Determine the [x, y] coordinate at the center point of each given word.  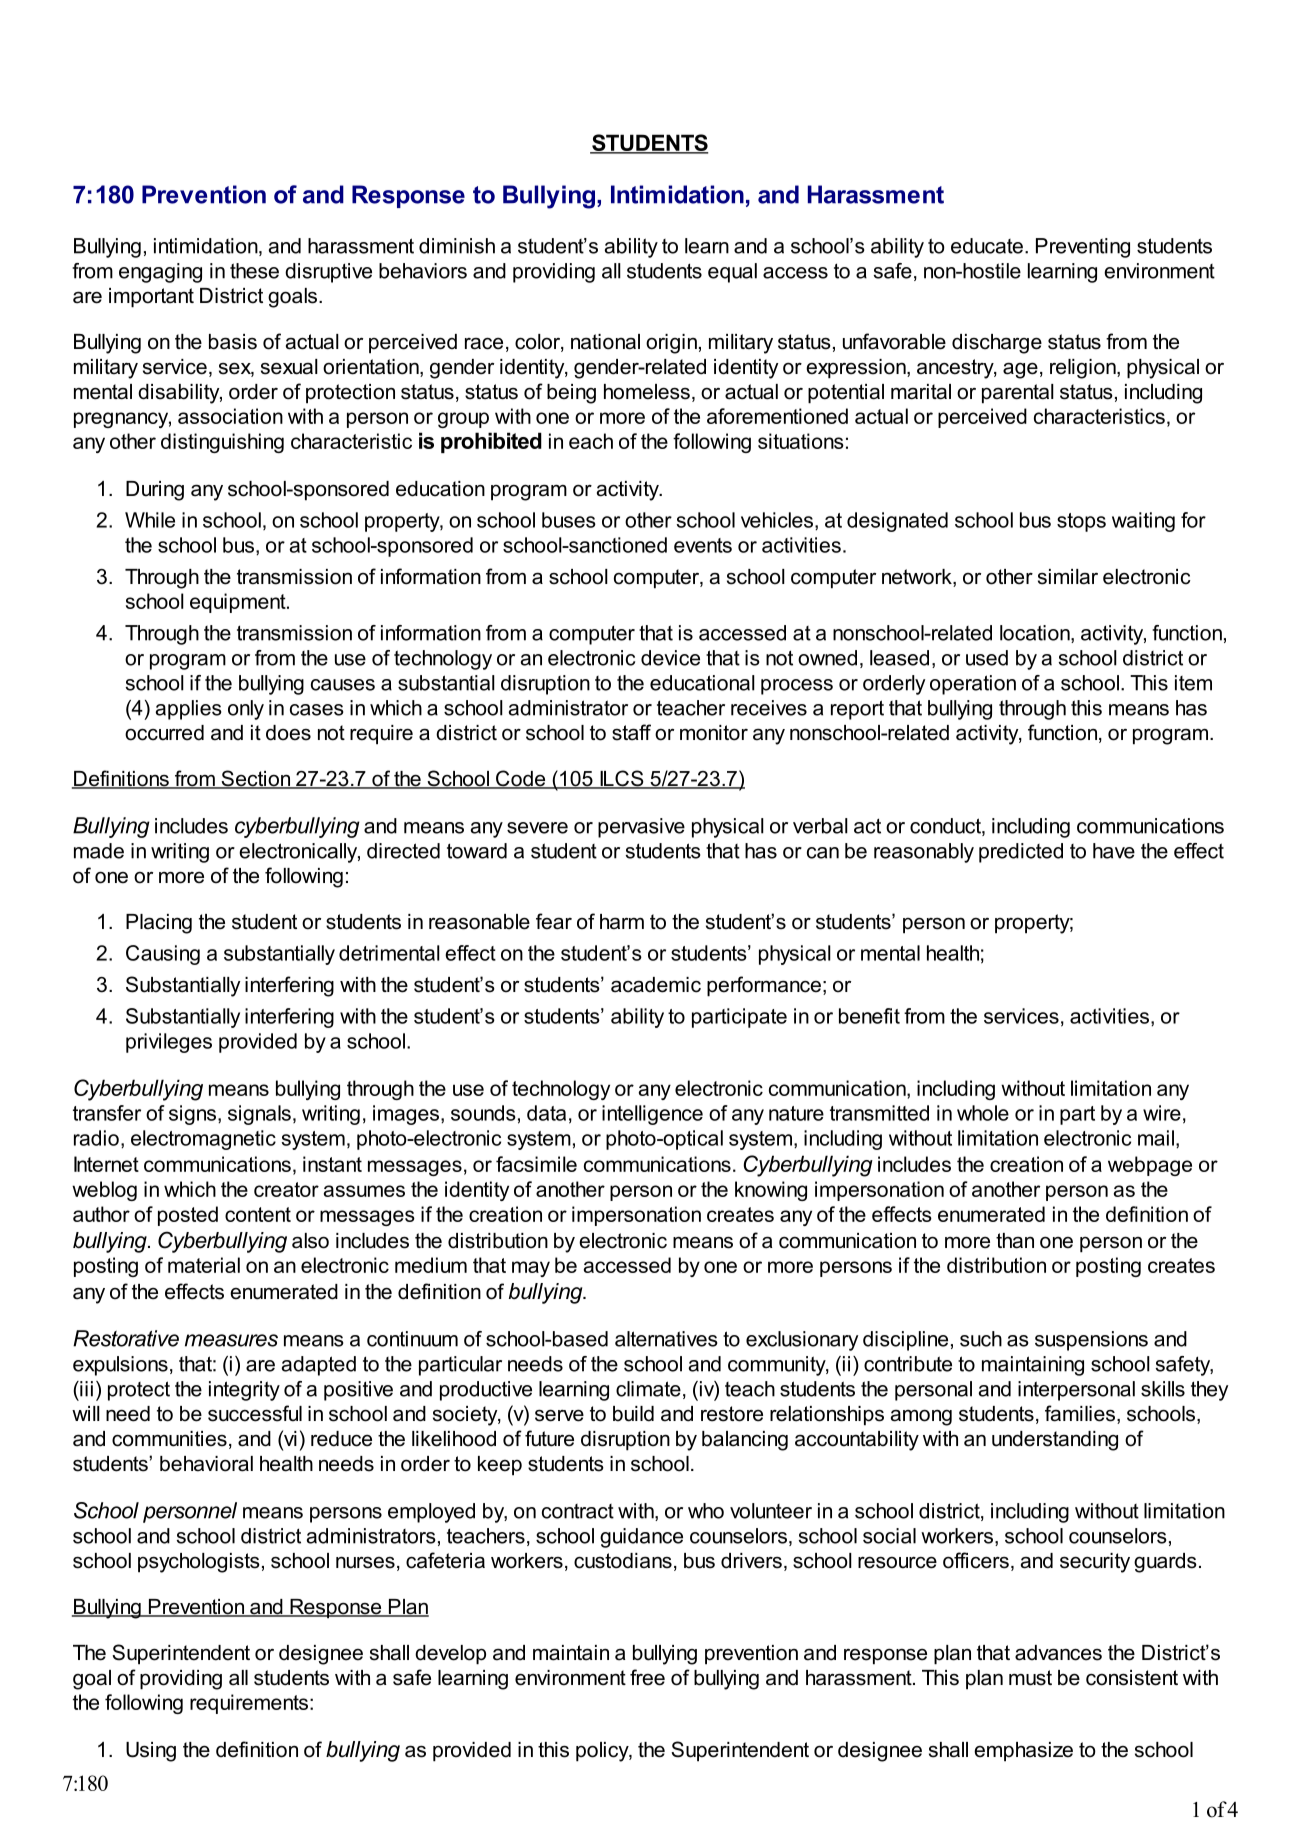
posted [188, 1216]
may [531, 1269]
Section [256, 779]
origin [671, 344]
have [1114, 851]
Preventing [1083, 248]
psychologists [199, 1563]
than [1015, 1241]
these [254, 271]
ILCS [622, 779]
